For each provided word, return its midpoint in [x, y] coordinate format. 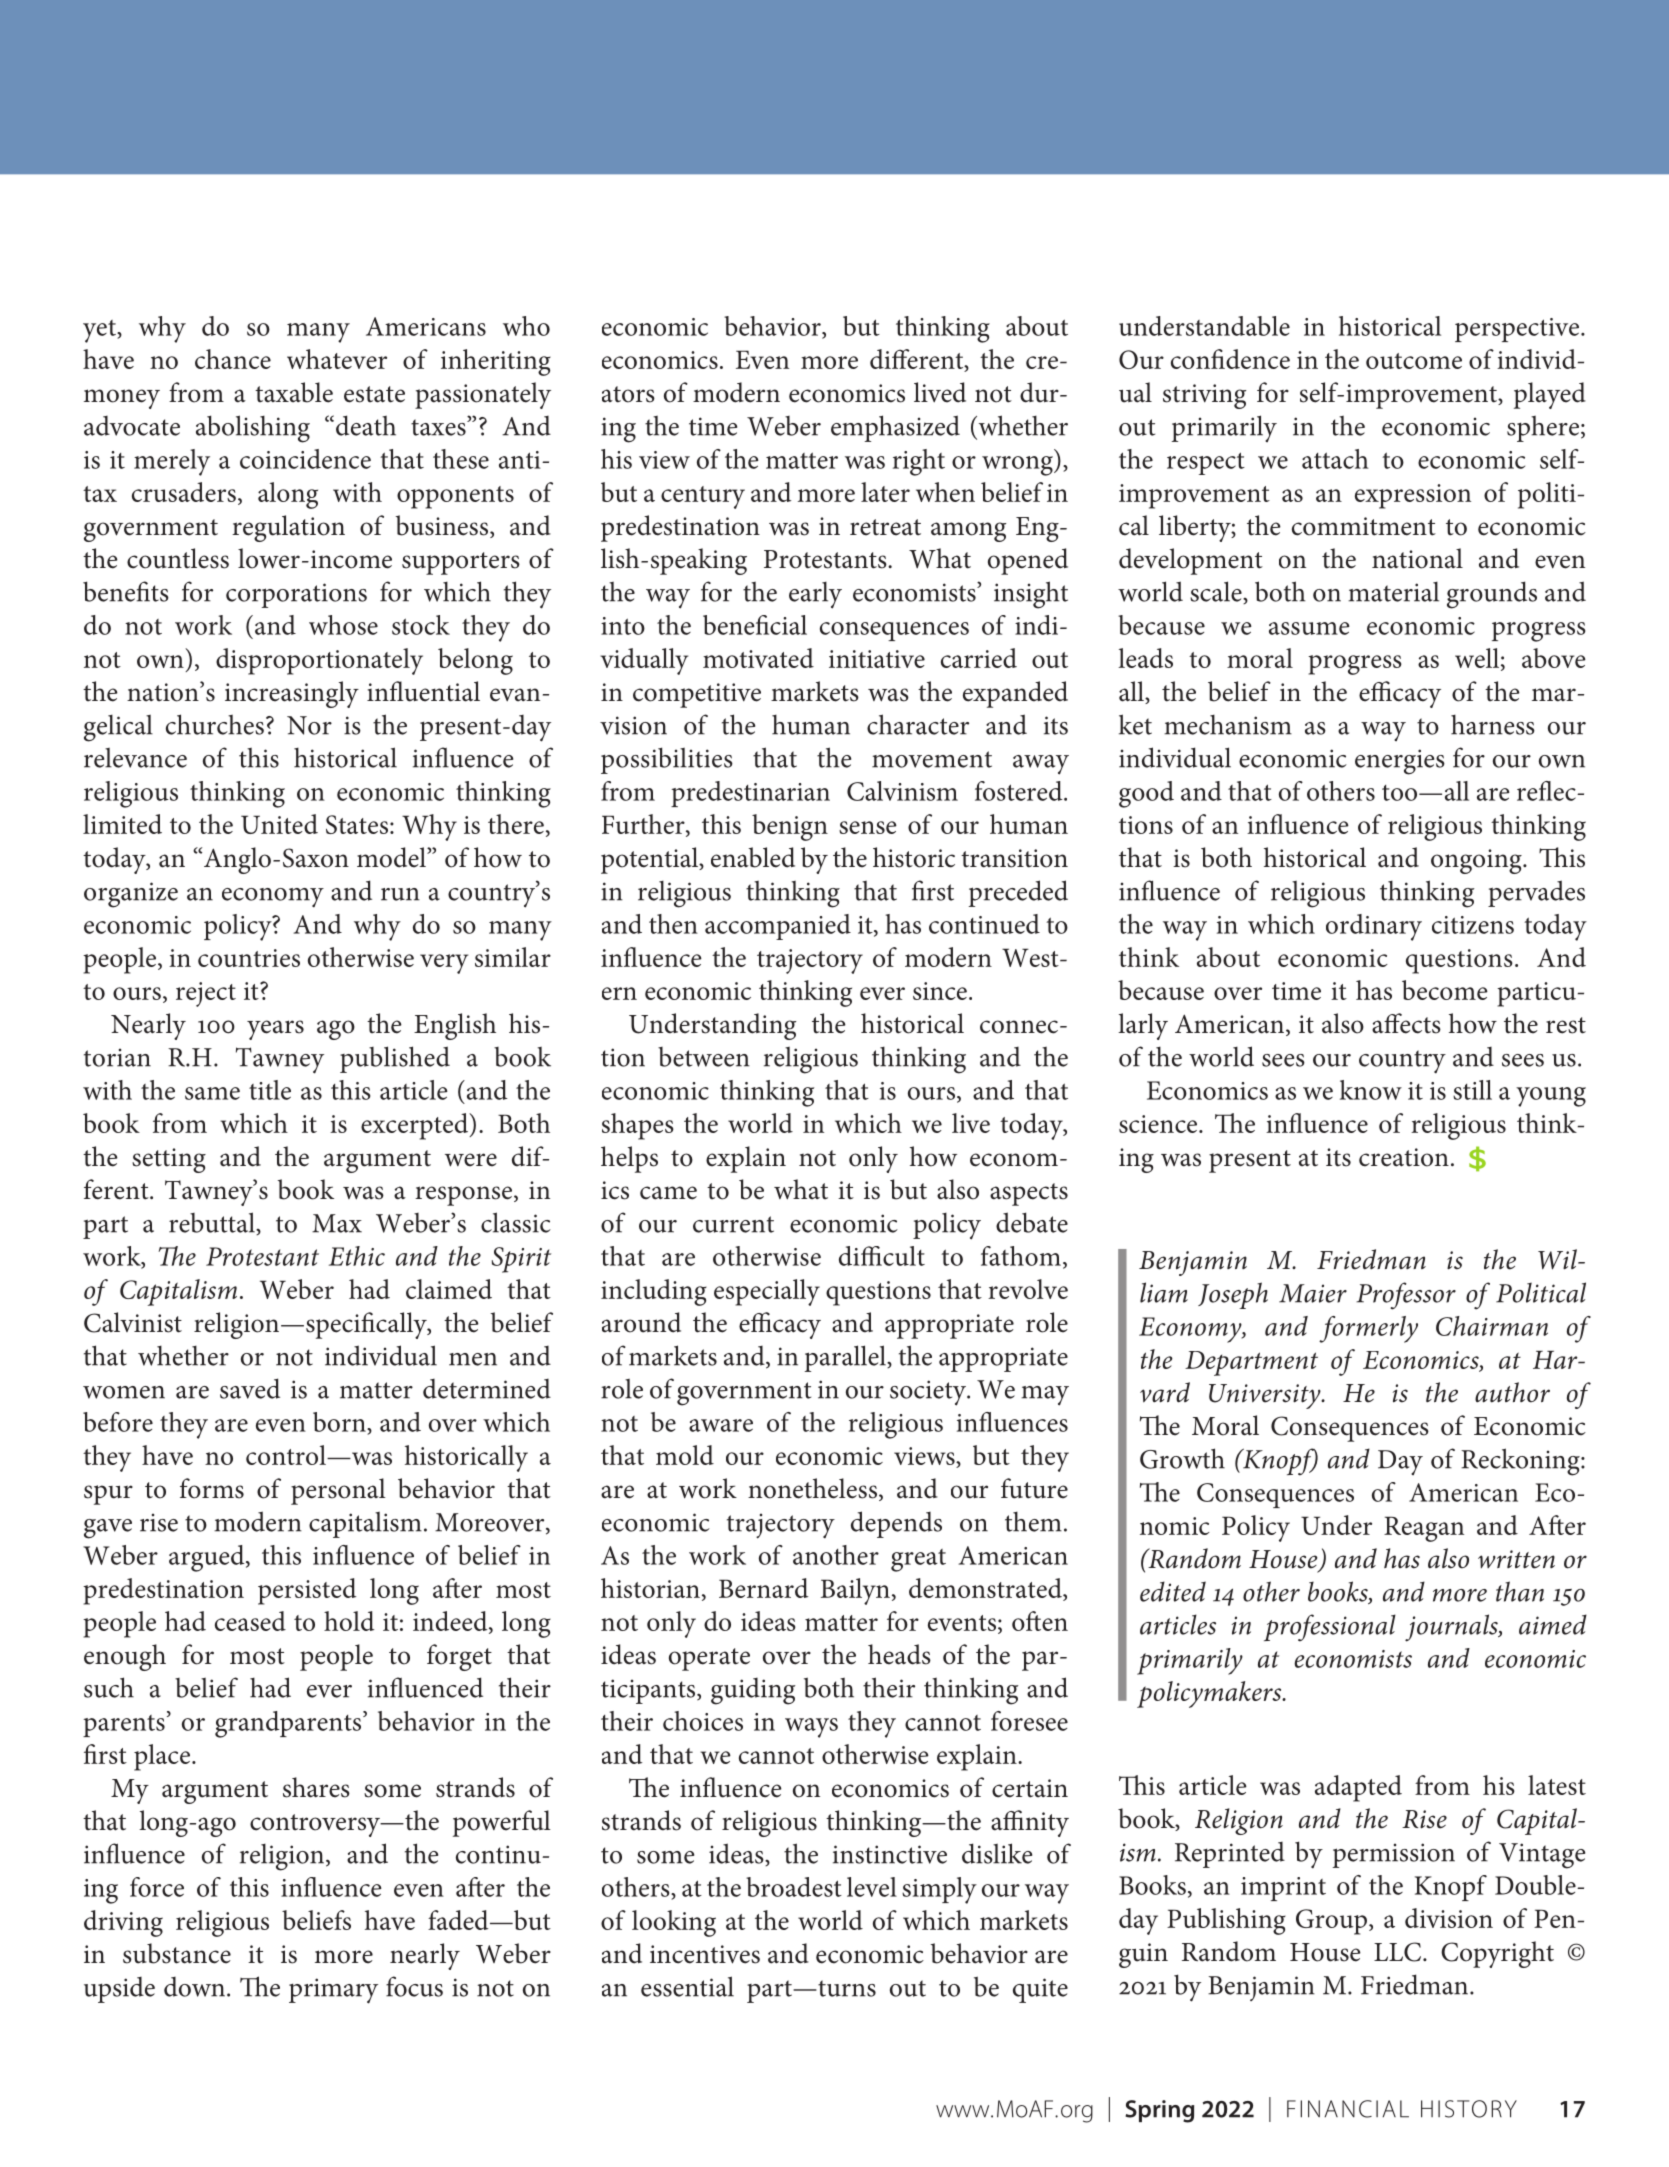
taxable [294, 392]
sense [868, 827]
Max [337, 1223]
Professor [1406, 1296]
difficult [882, 1256]
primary [333, 1991]
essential [687, 1986]
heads [899, 1654]
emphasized [895, 428]
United [279, 824]
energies [1400, 762]
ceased [250, 1621]
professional [1330, 1628]
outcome [1414, 361]
